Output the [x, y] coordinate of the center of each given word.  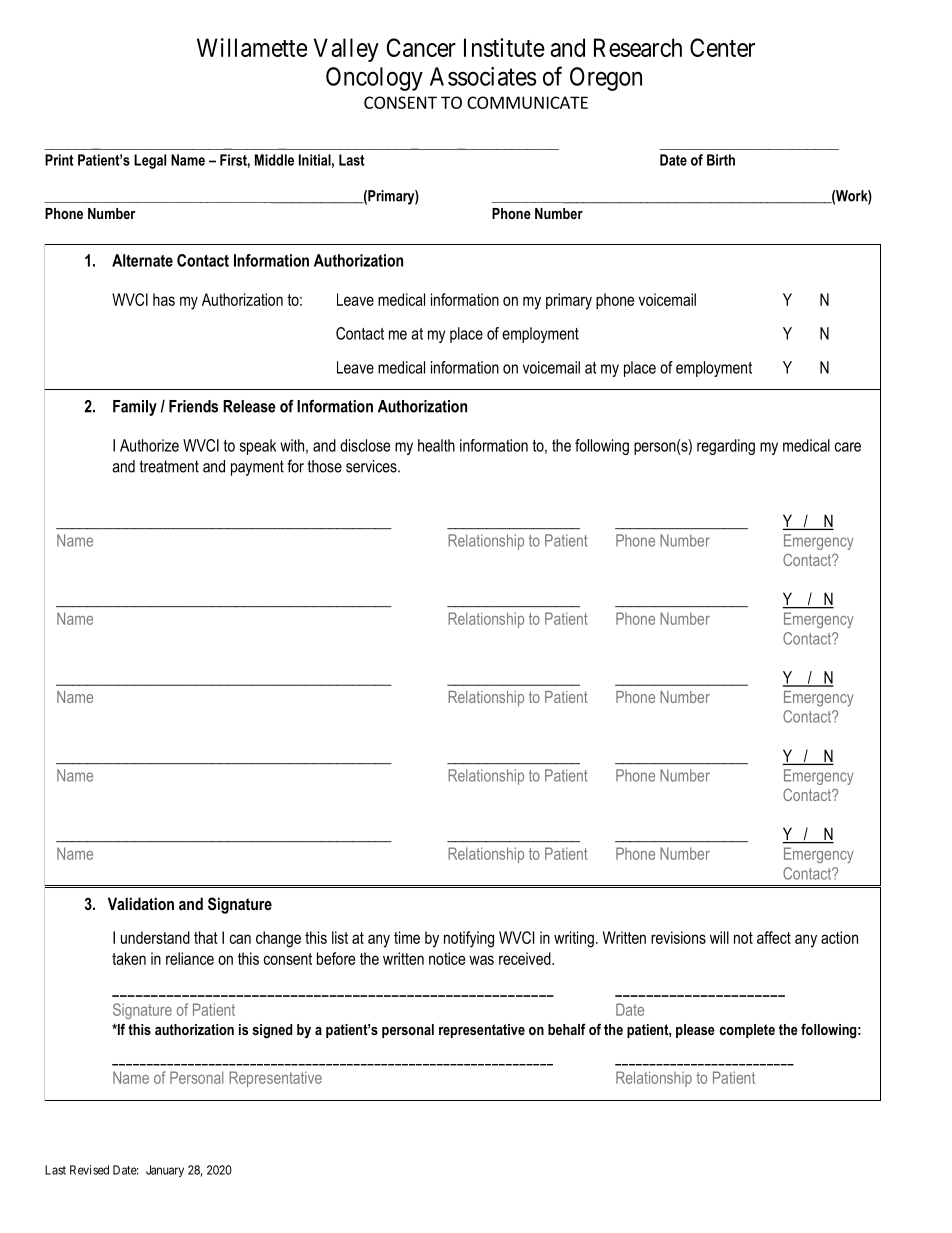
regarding [726, 447]
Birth [721, 160]
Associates [483, 76]
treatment [169, 466]
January [165, 1171]
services [372, 466]
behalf [567, 1029]
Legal [150, 161]
